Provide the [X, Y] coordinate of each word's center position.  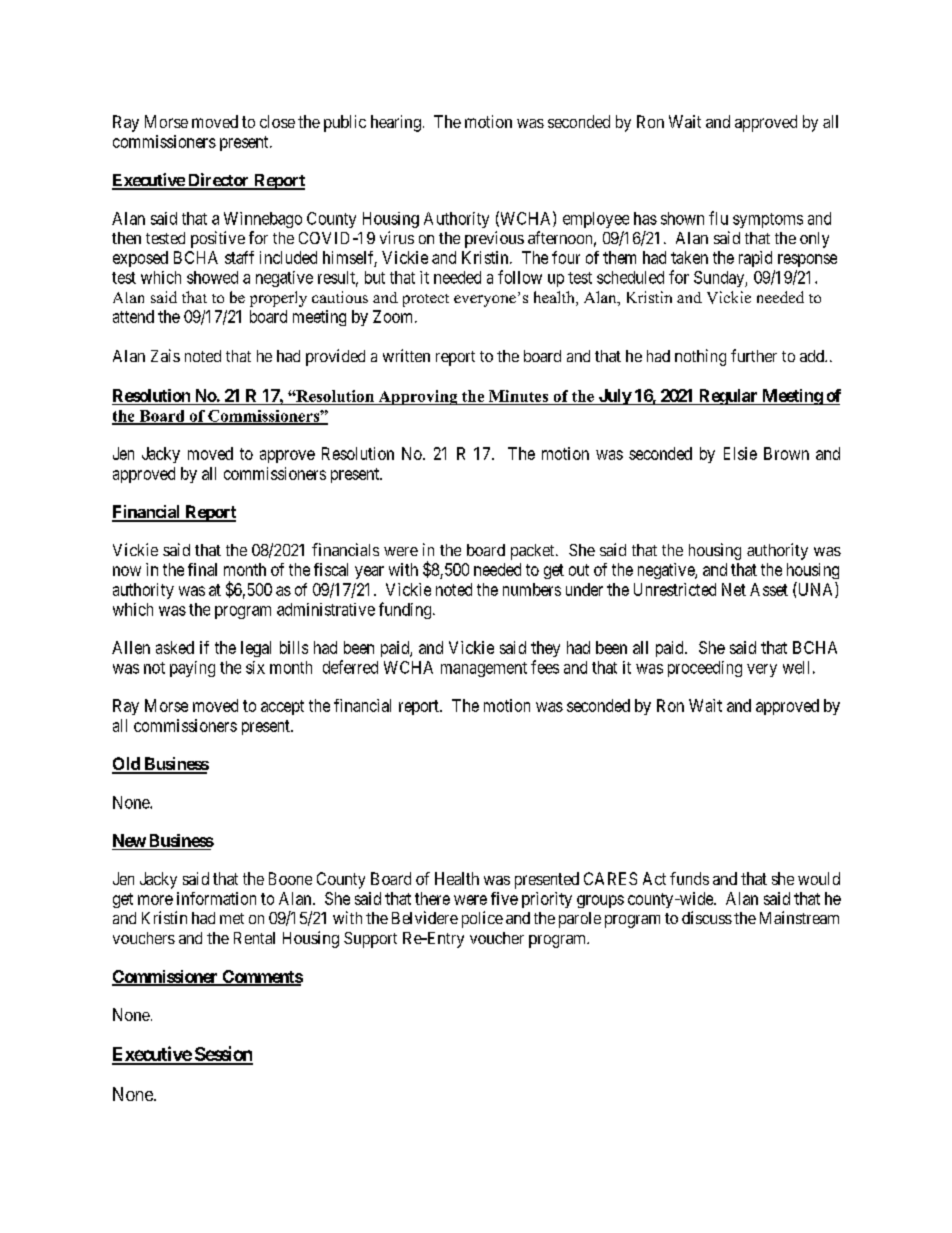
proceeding [705, 669]
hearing [396, 123]
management [484, 669]
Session [223, 1055]
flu [718, 218]
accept [282, 707]
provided [335, 357]
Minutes [518, 396]
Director [219, 181]
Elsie [740, 453]
